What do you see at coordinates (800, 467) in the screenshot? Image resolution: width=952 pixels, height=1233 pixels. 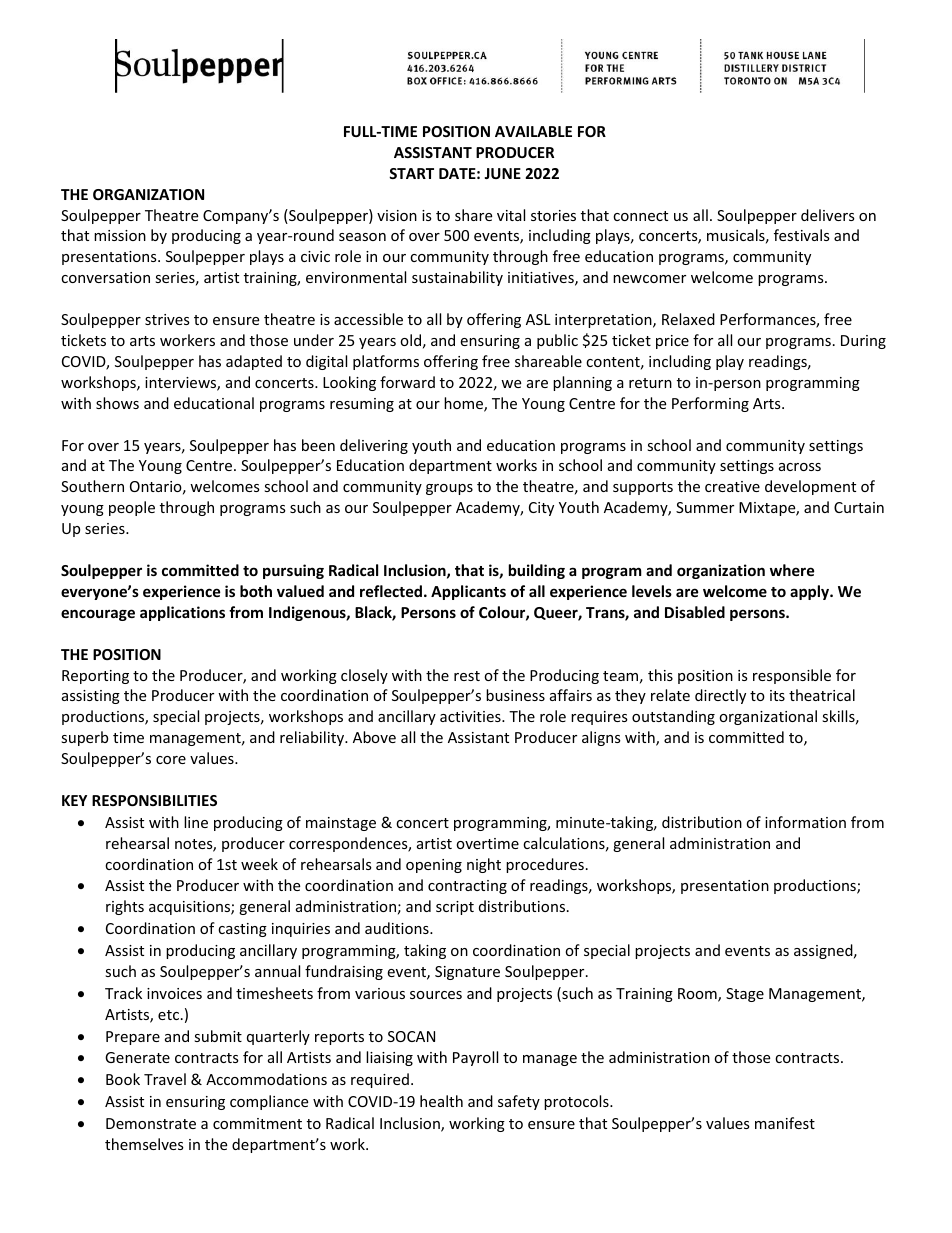 I see `across` at bounding box center [800, 467].
